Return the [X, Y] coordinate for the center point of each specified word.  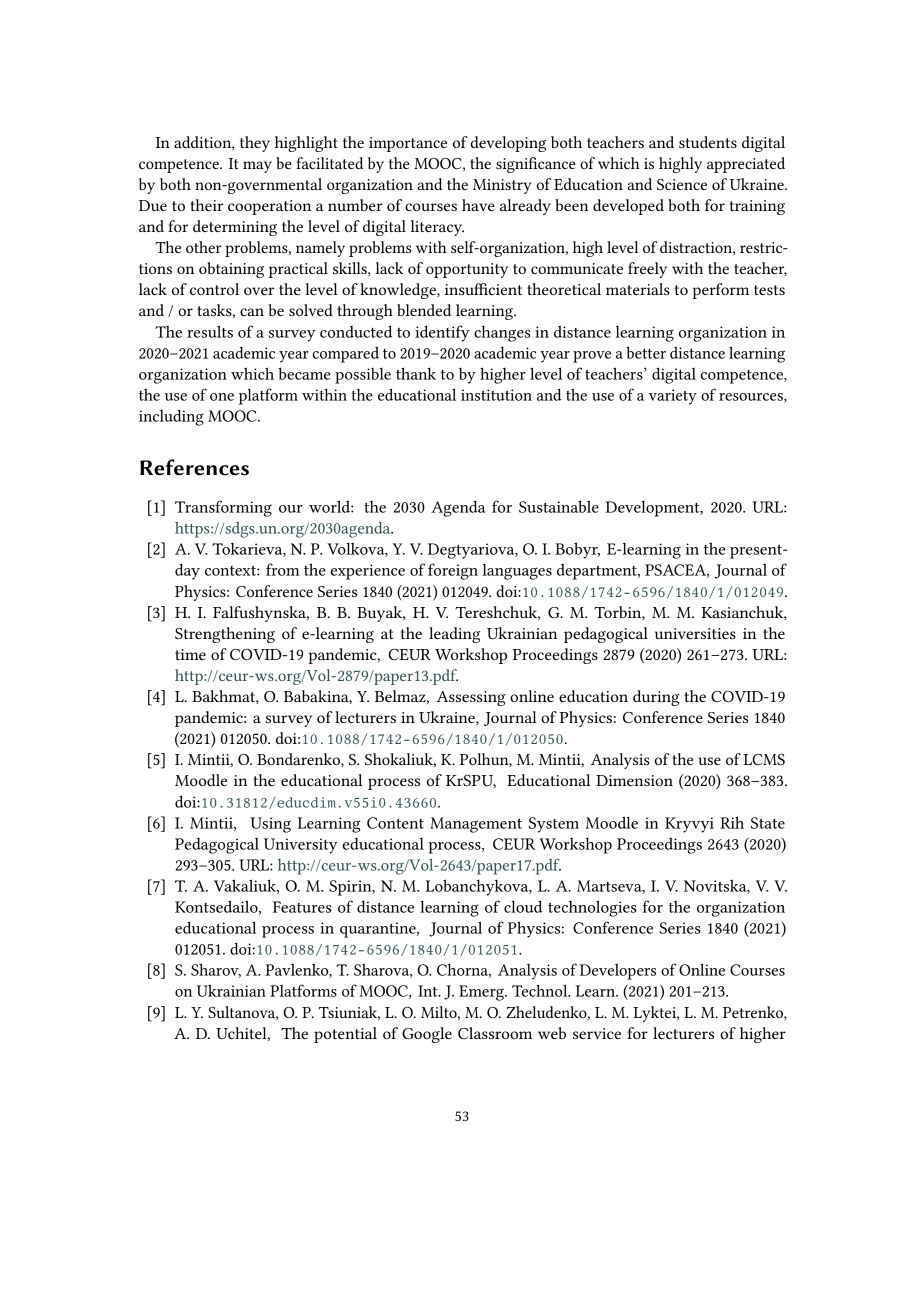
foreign [453, 571]
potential [345, 1035]
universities [695, 633]
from [282, 569]
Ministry [502, 186]
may [257, 167]
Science [682, 184]
